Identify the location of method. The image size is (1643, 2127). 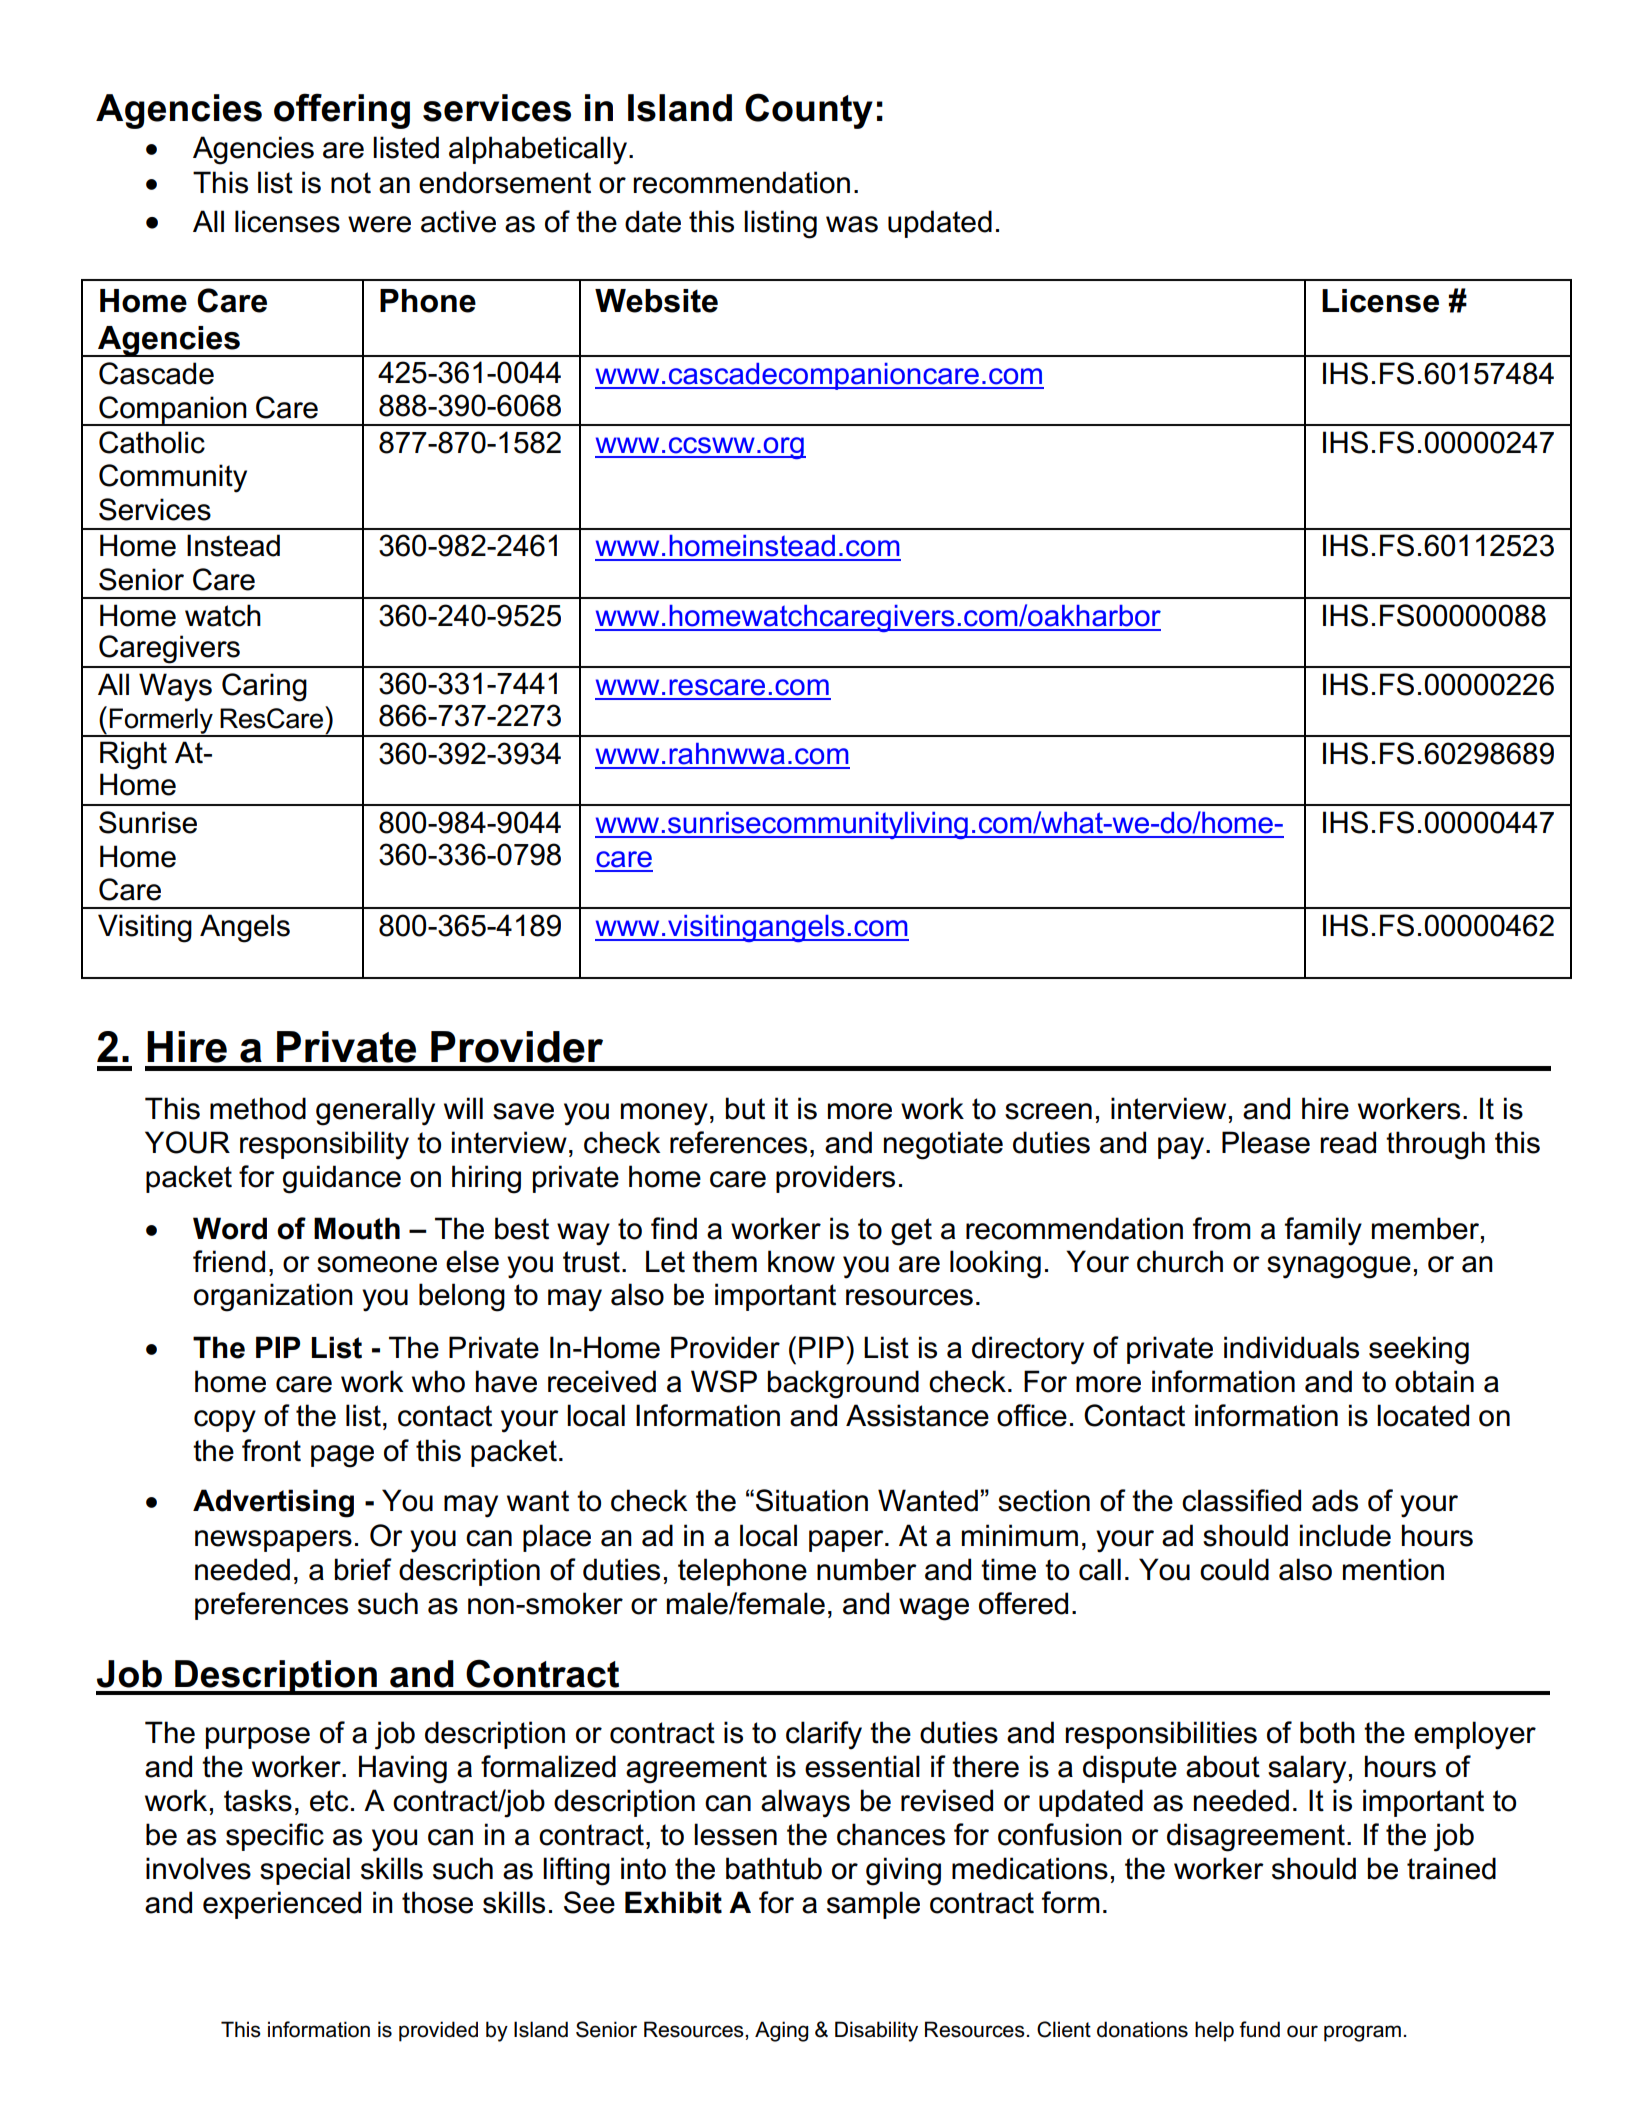
(258, 1108).
